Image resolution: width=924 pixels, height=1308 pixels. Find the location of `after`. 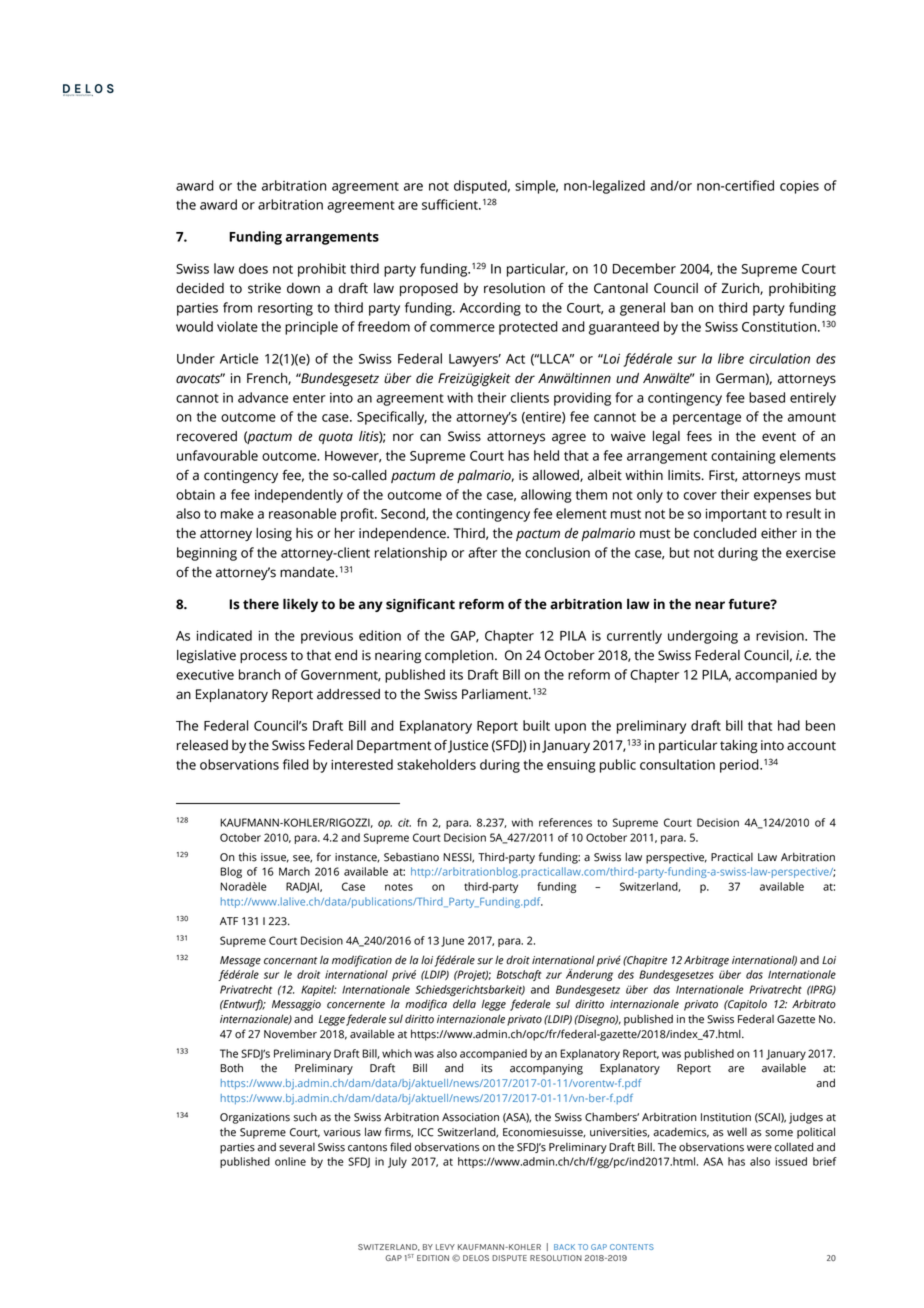

after is located at coordinates (482, 552).
